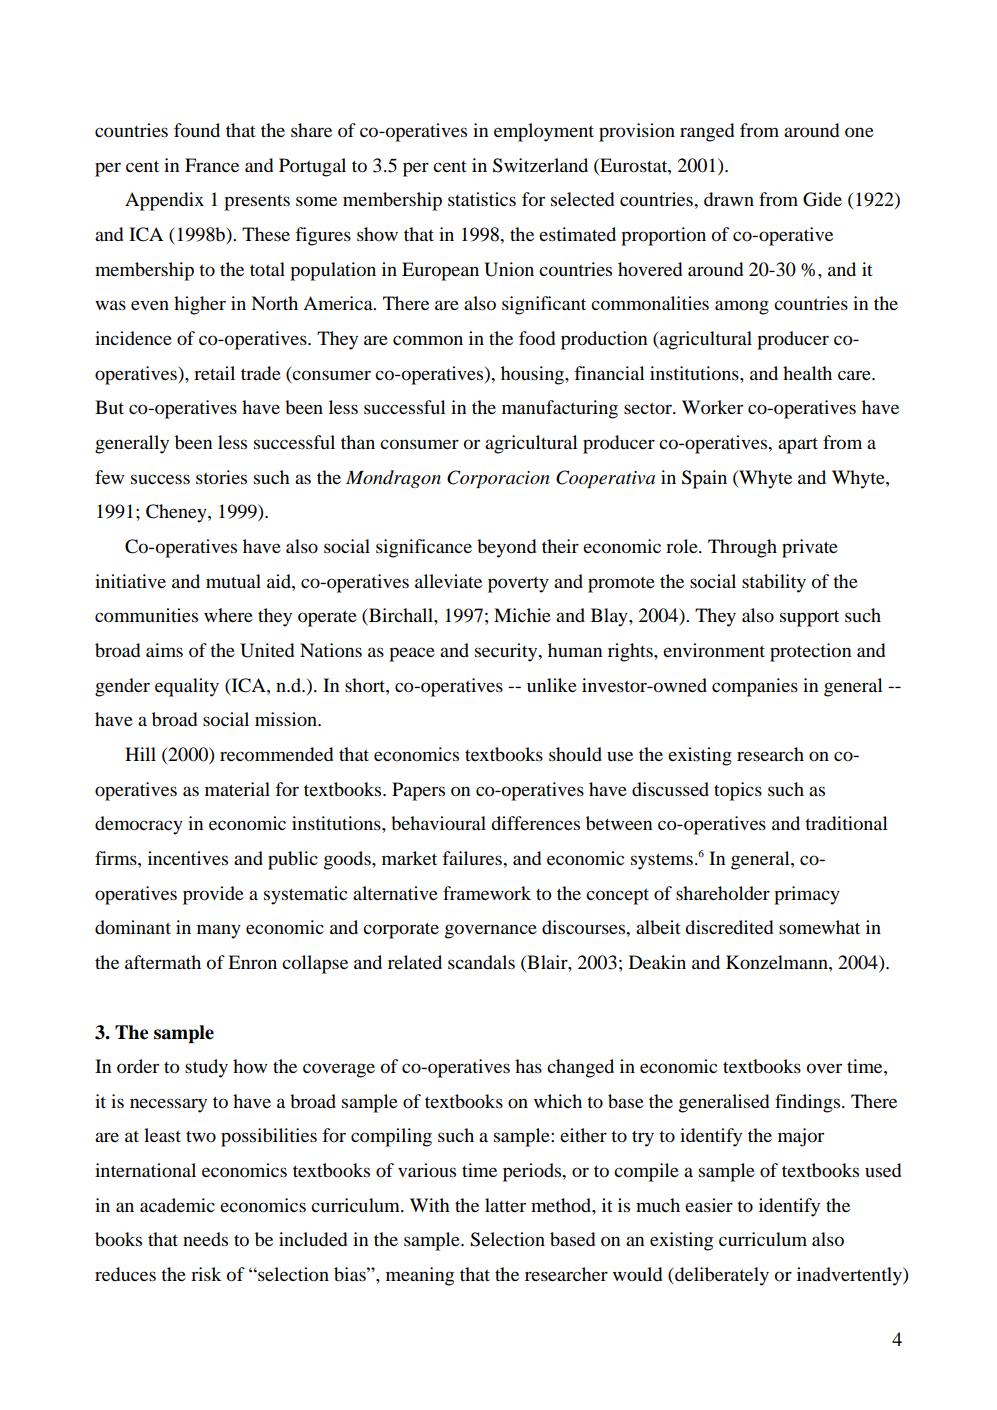 The width and height of the screenshot is (997, 1410). What do you see at coordinates (505, 1205) in the screenshot?
I see `latter` at bounding box center [505, 1205].
